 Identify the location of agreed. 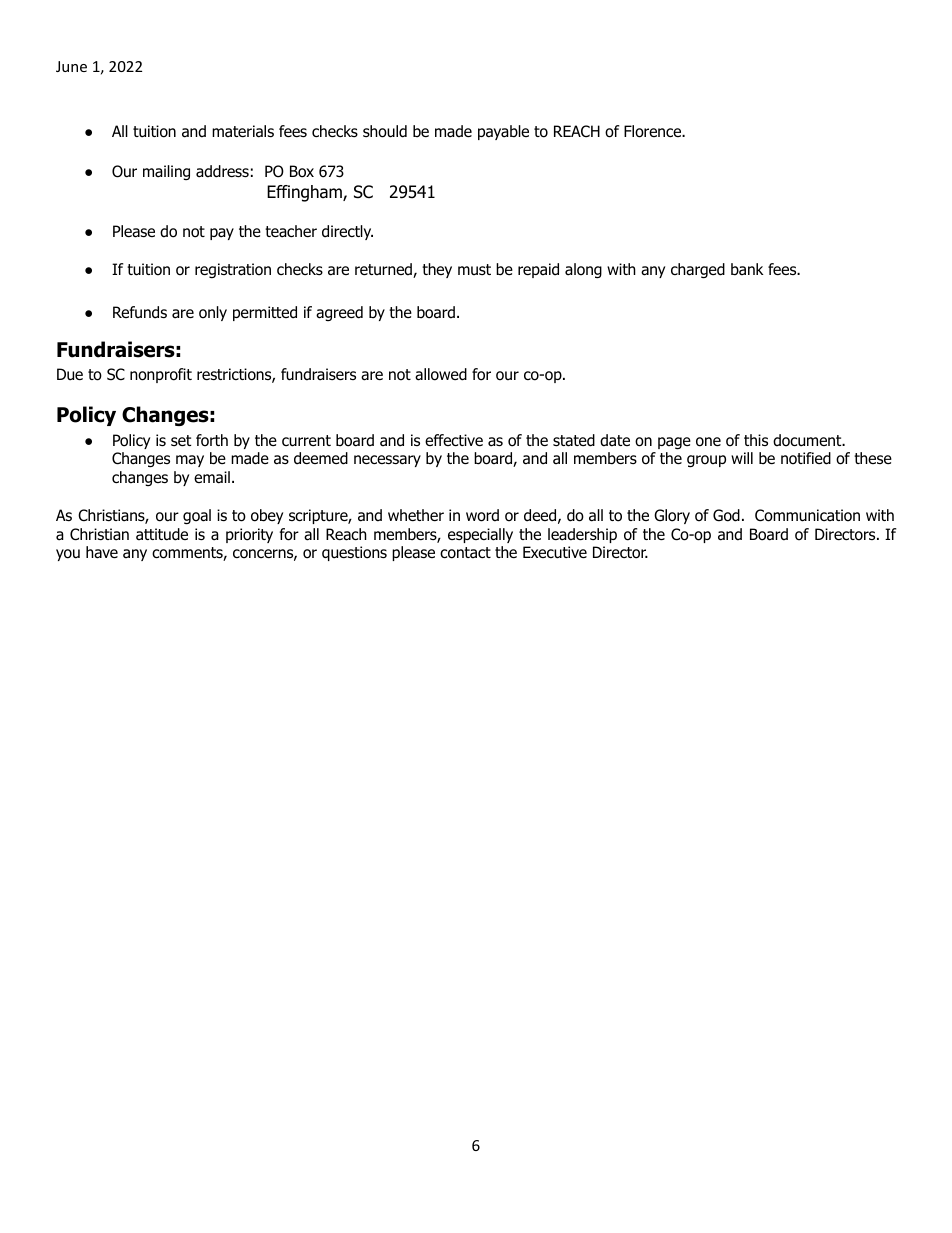
(339, 313).
